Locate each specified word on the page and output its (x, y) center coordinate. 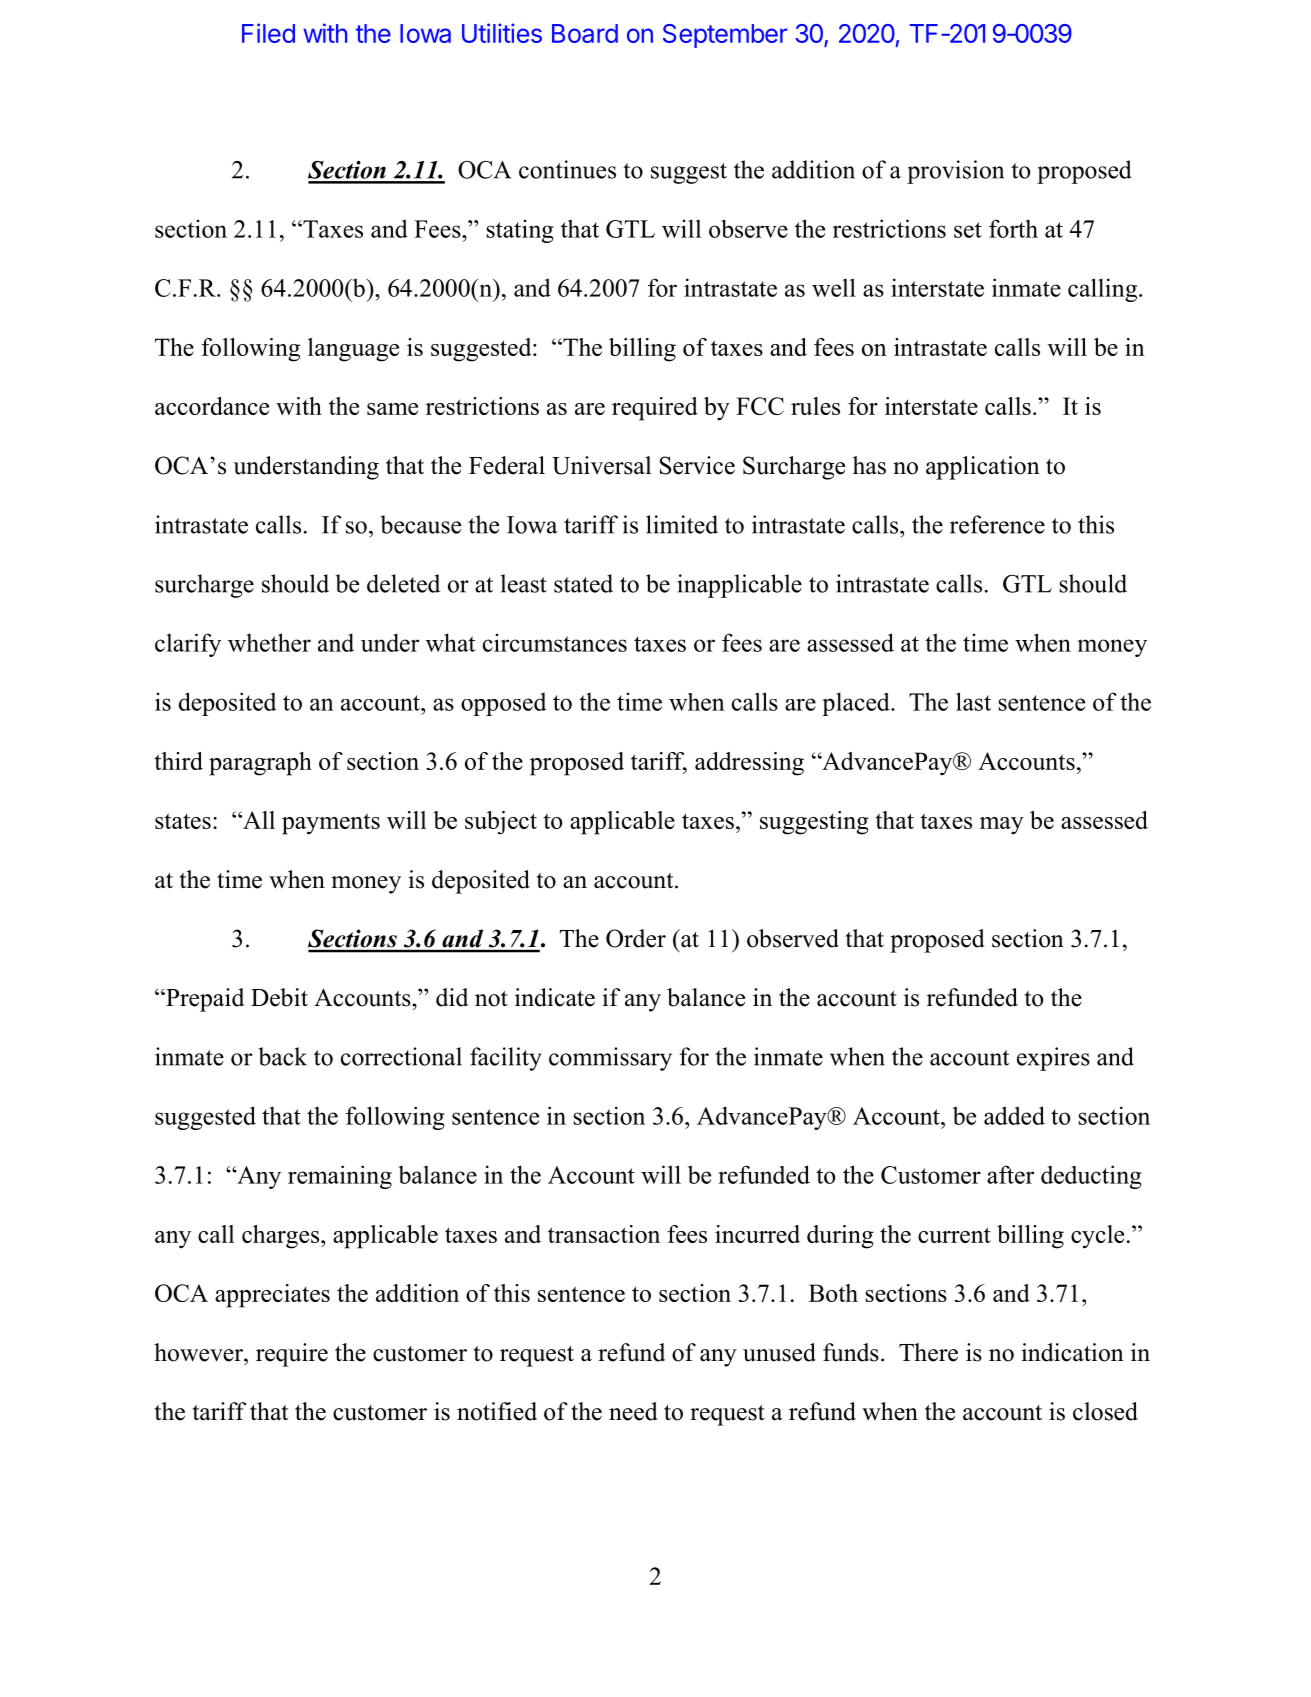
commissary (610, 1059)
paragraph (260, 764)
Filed (268, 33)
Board (585, 33)
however (199, 1352)
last (973, 701)
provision (955, 172)
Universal (601, 465)
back (283, 1056)
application (983, 468)
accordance (212, 406)
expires (1053, 1059)
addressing (749, 764)
